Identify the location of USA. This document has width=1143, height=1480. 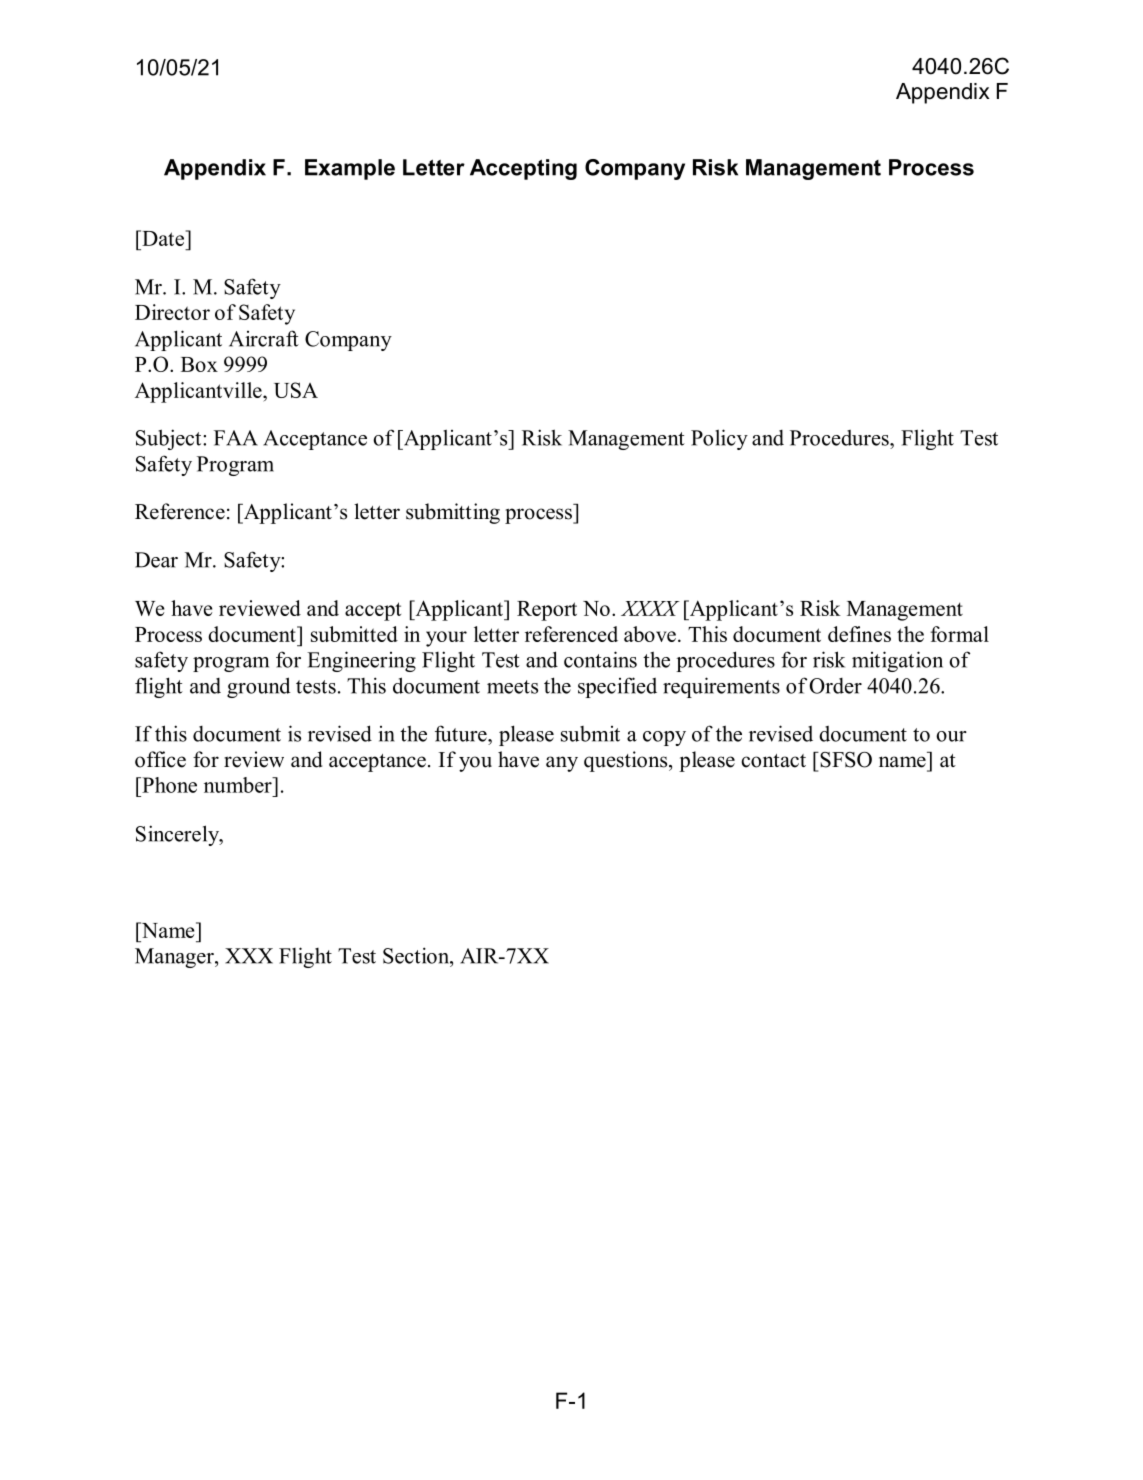
(296, 390).
